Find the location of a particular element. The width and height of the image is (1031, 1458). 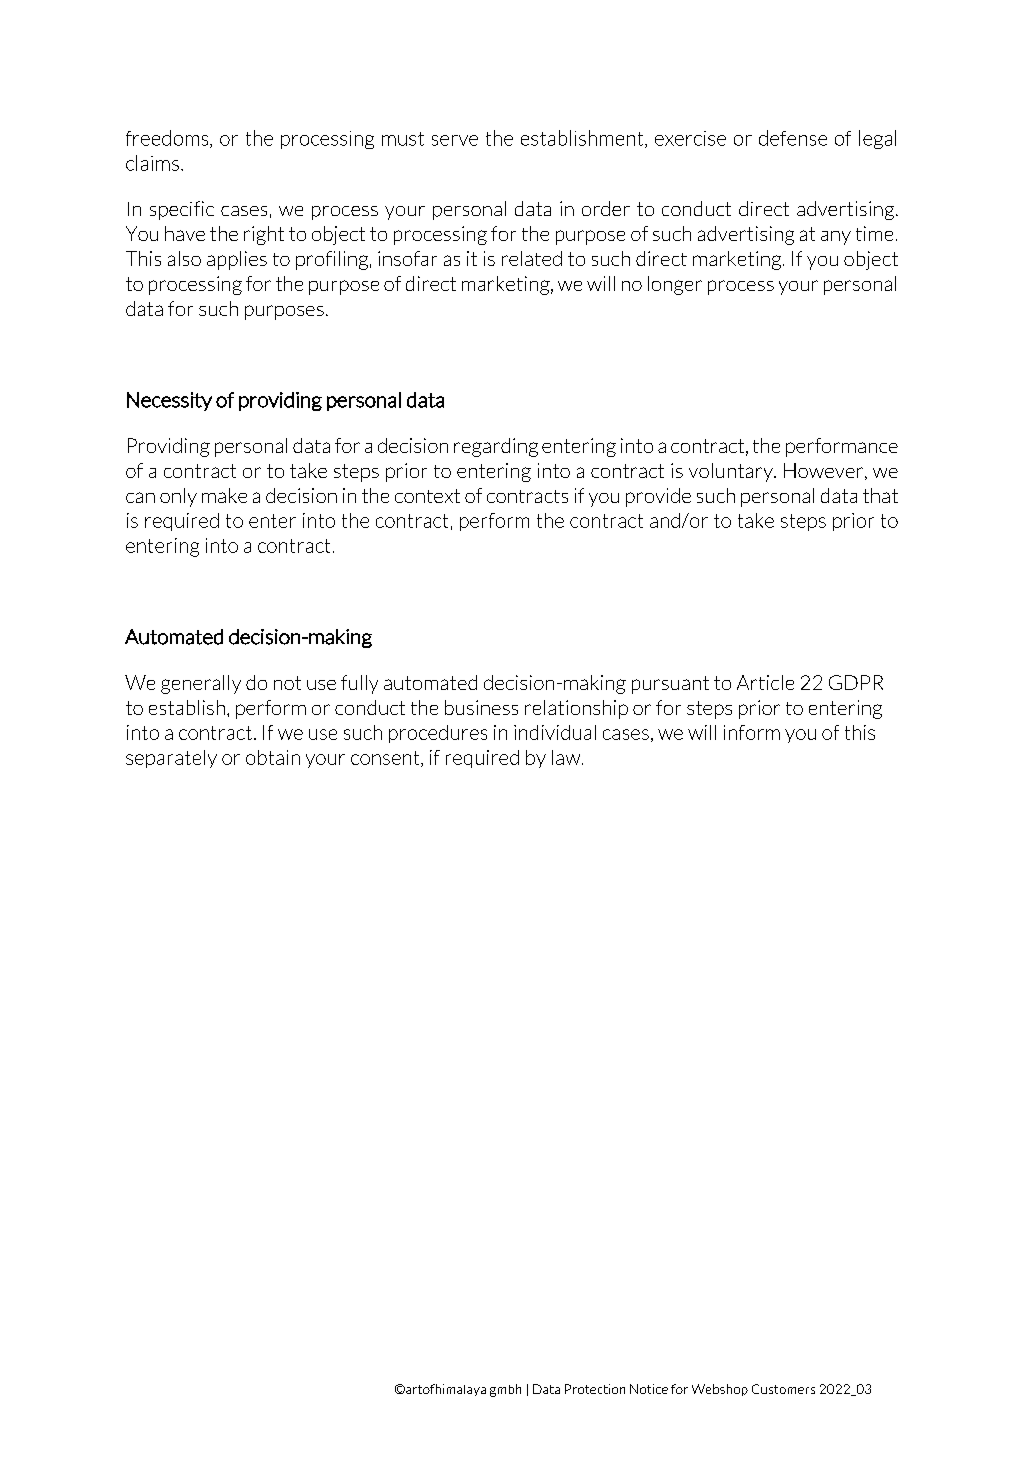

make is located at coordinates (224, 495).
